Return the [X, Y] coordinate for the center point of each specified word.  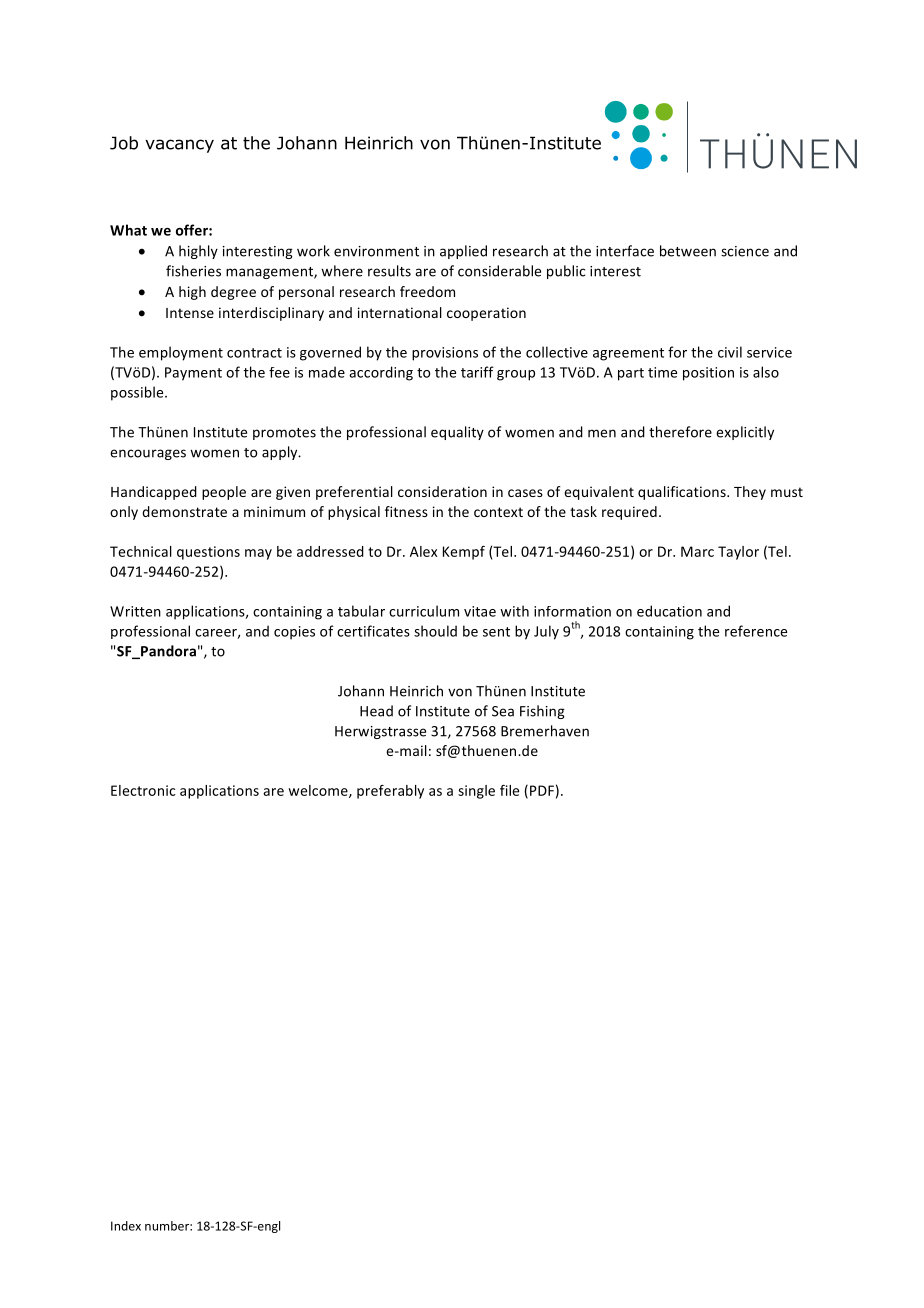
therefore [680, 432]
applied [463, 252]
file [509, 790]
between [688, 251]
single [476, 792]
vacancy [179, 146]
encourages [148, 454]
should [435, 631]
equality [457, 433]
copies [294, 633]
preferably [390, 792]
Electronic [143, 790]
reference [756, 631]
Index [126, 1226]
